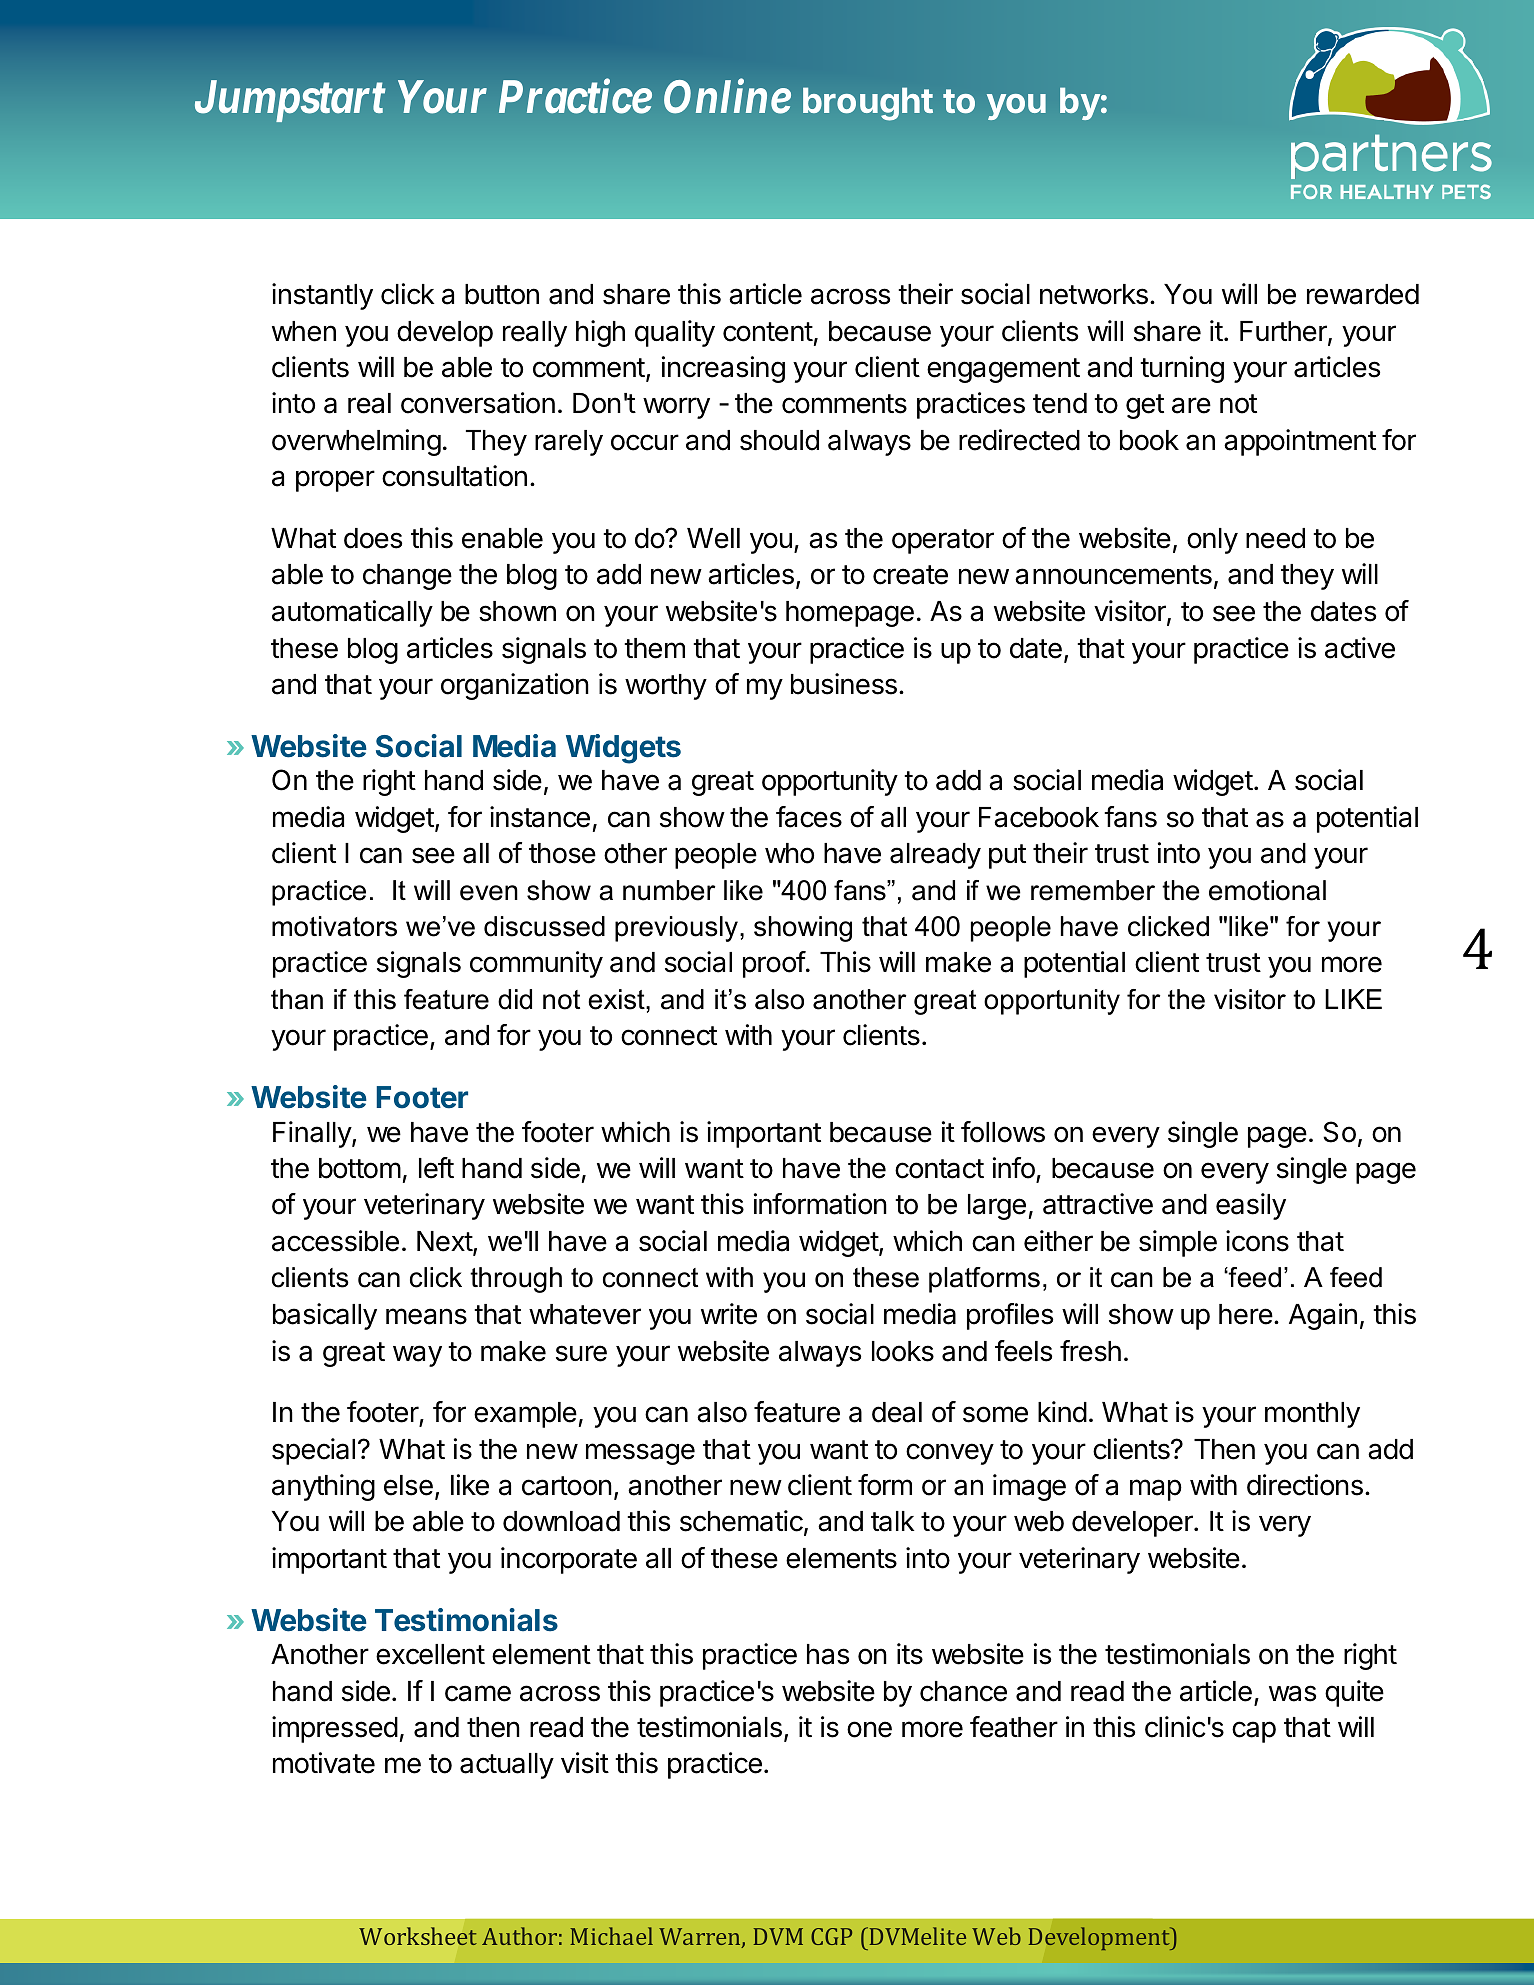  Describe the element at coordinates (1254, 1732) in the document. I see `cap` at that location.
